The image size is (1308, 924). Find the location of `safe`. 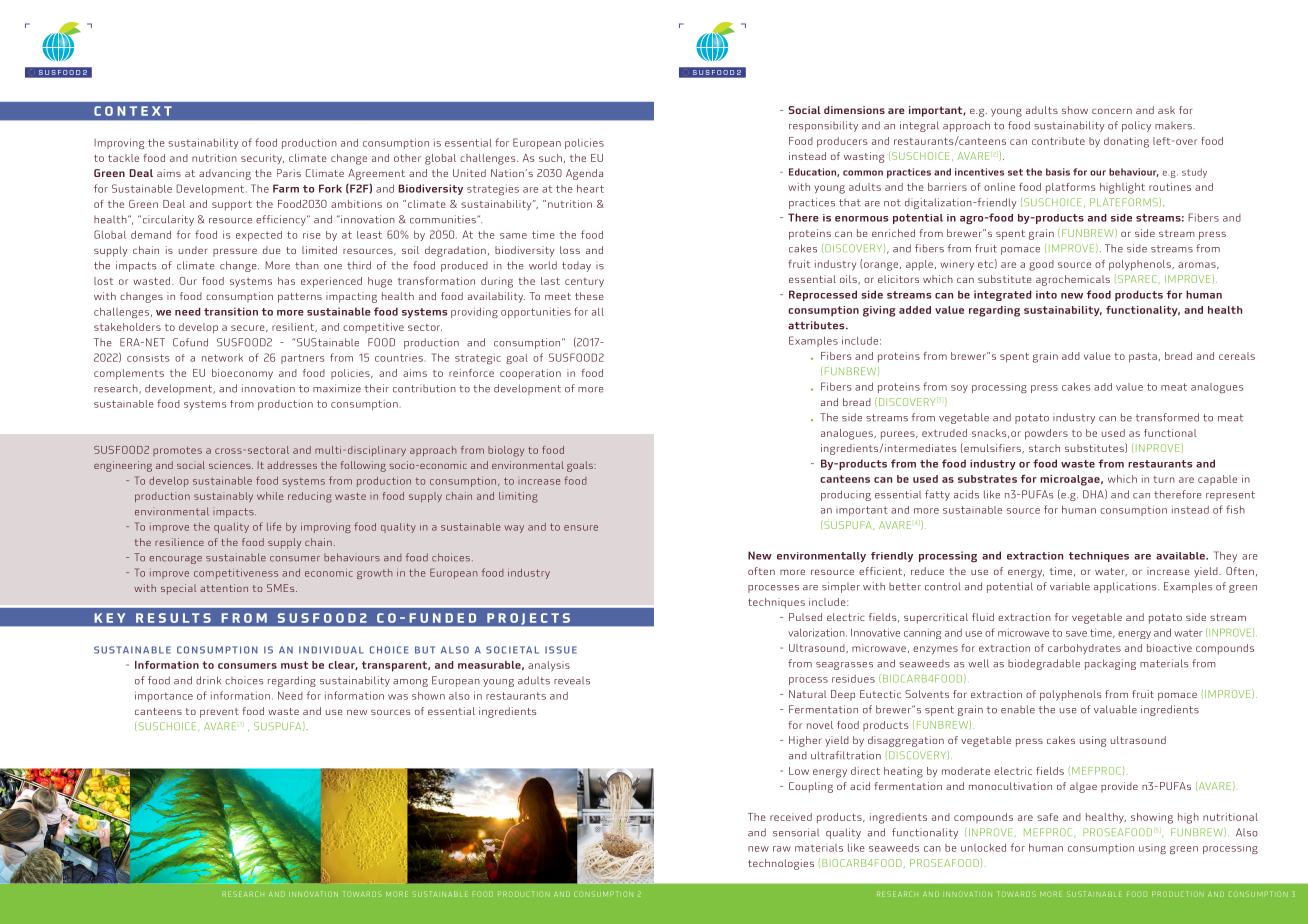

safe is located at coordinates (1047, 817).
